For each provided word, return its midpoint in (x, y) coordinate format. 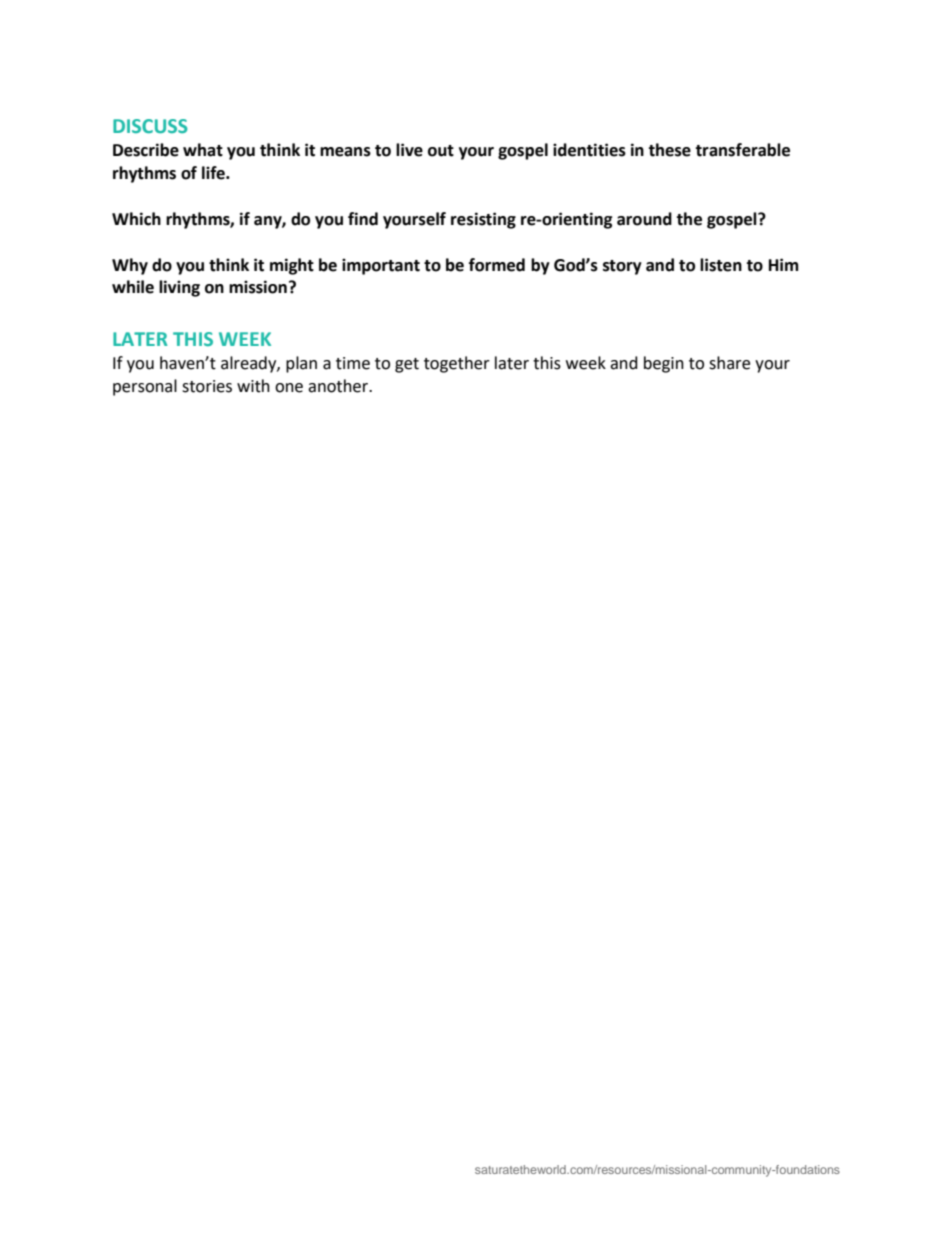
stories (207, 386)
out (441, 151)
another (339, 386)
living (179, 288)
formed (497, 265)
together (457, 364)
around (644, 219)
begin (664, 364)
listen (721, 265)
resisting (483, 220)
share (729, 363)
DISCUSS (150, 126)
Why (130, 266)
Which (136, 219)
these (669, 150)
